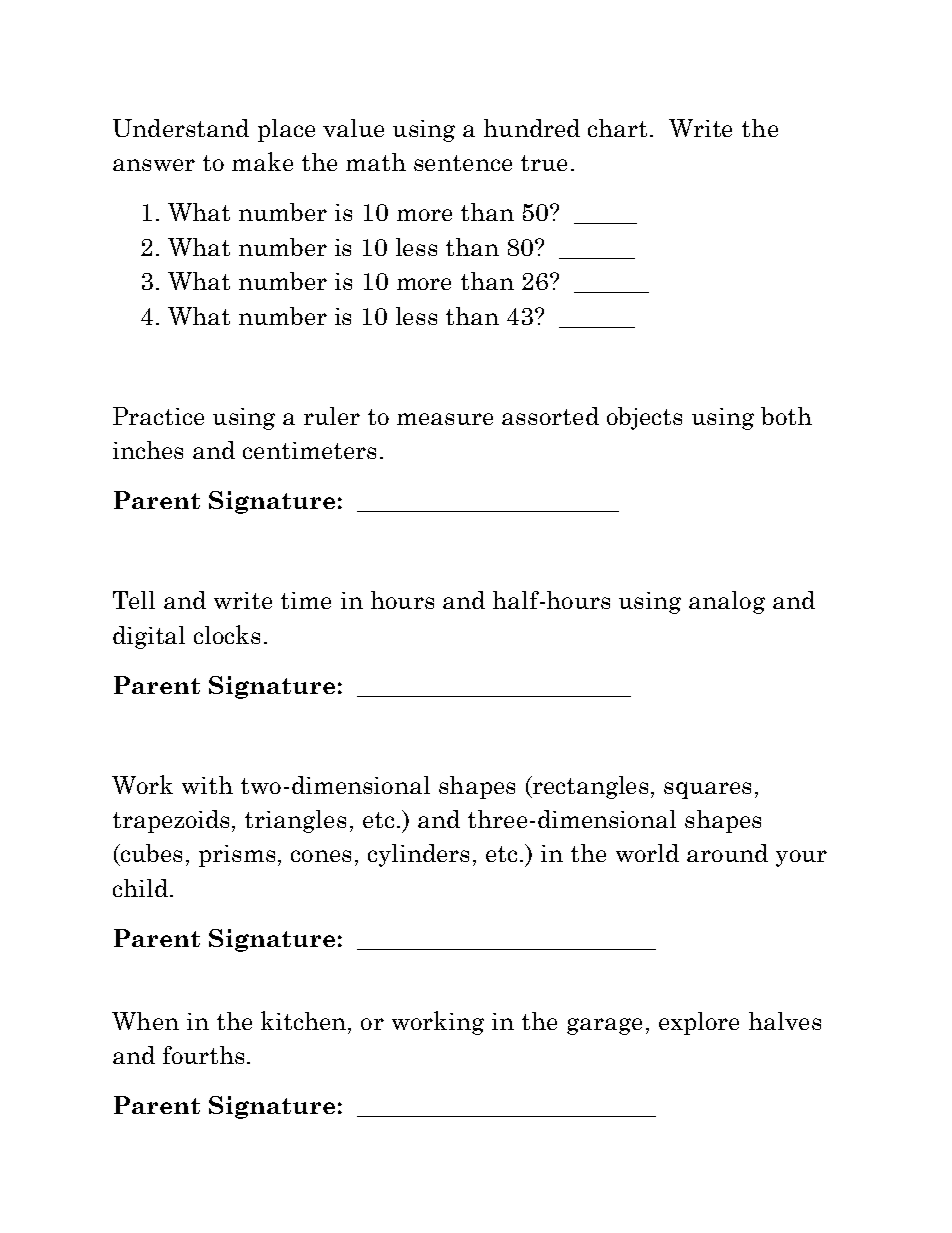 This page has height=1233, width=952. I want to click on Understand, so click(181, 128).
